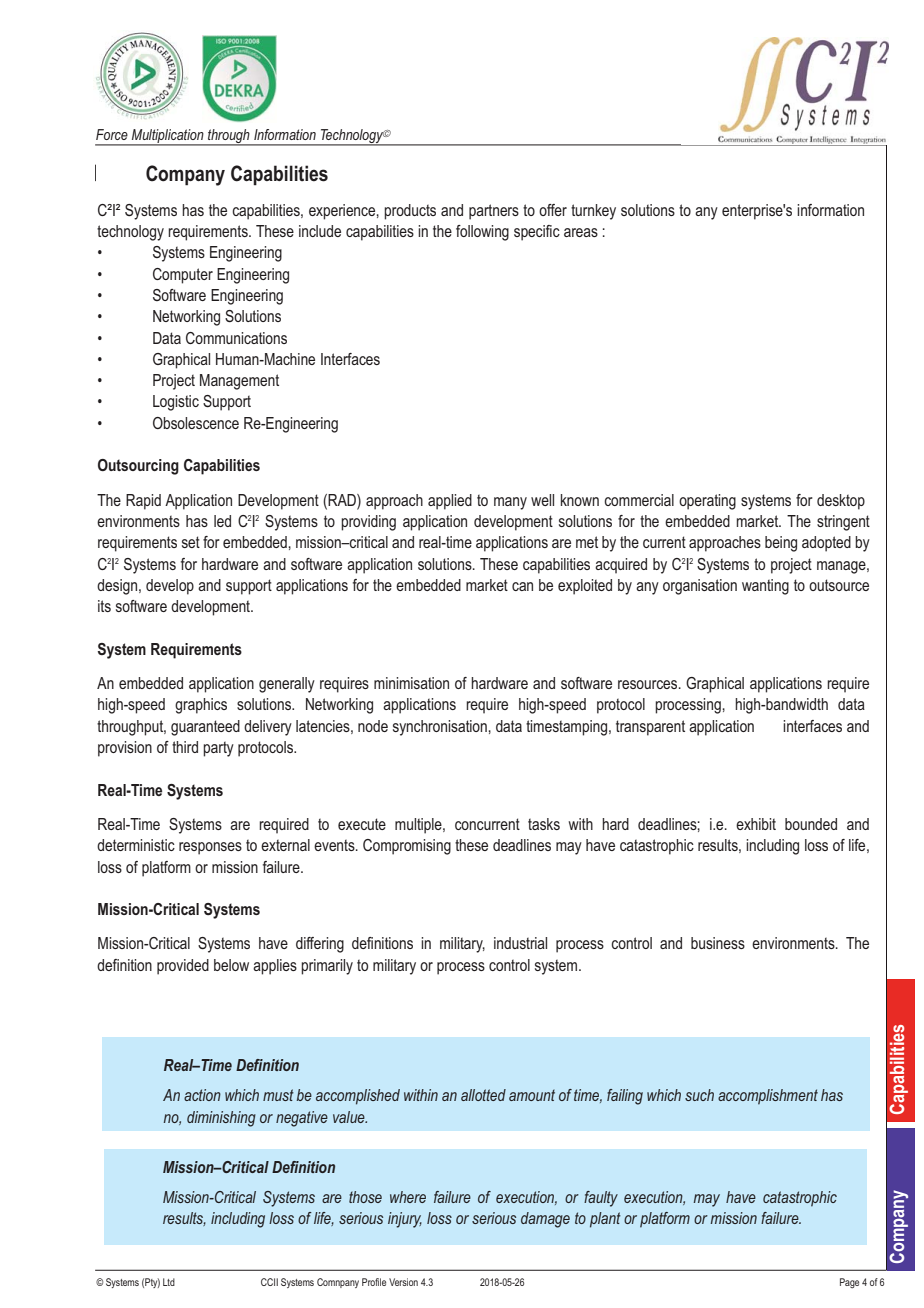 The height and width of the page is (1308, 924). What do you see at coordinates (210, 848) in the page?
I see `responses` at bounding box center [210, 848].
